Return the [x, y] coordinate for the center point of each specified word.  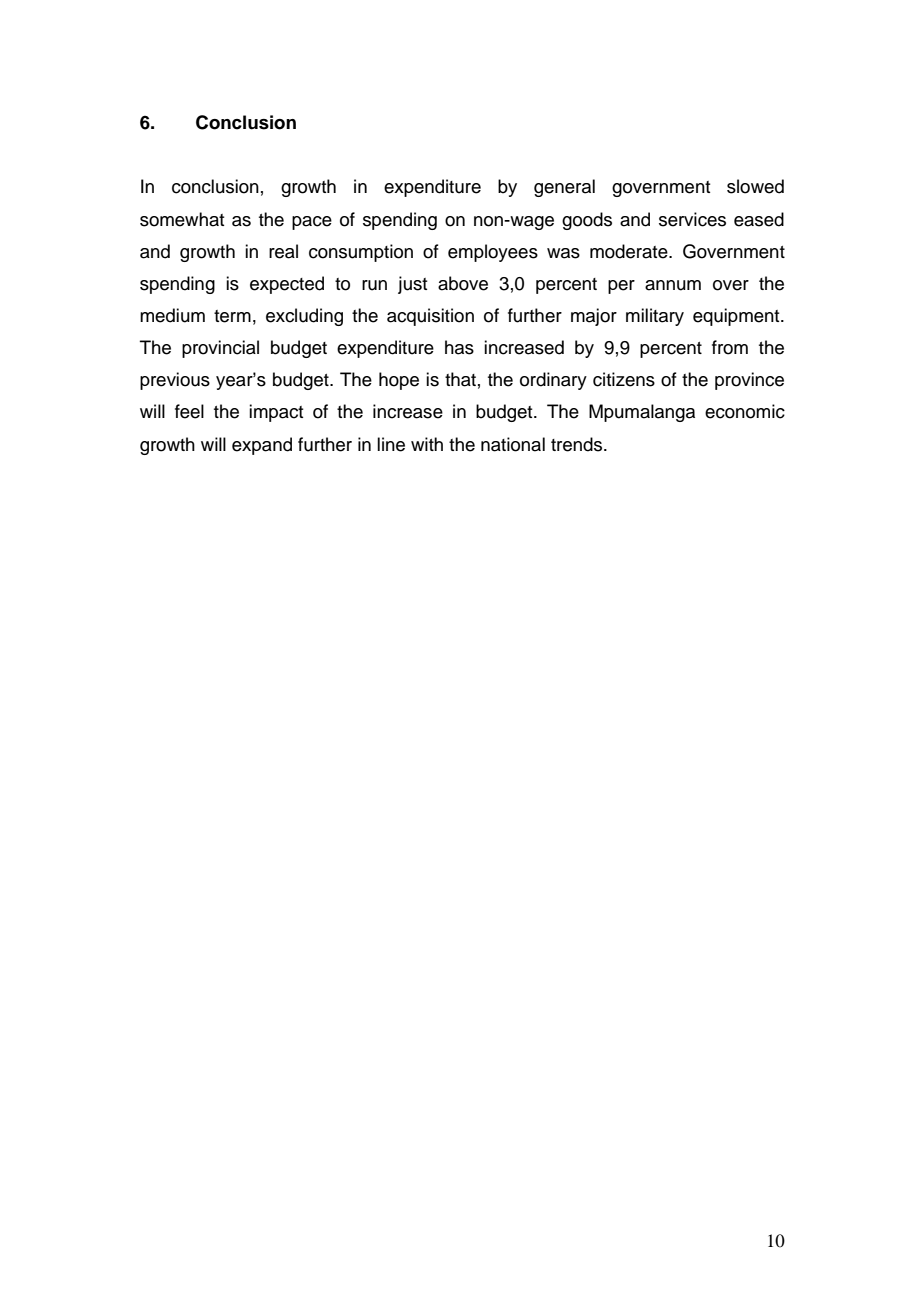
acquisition [430, 317]
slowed [755, 186]
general [564, 188]
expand [262, 446]
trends [578, 444]
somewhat [182, 219]
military [655, 317]
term [232, 316]
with [427, 444]
